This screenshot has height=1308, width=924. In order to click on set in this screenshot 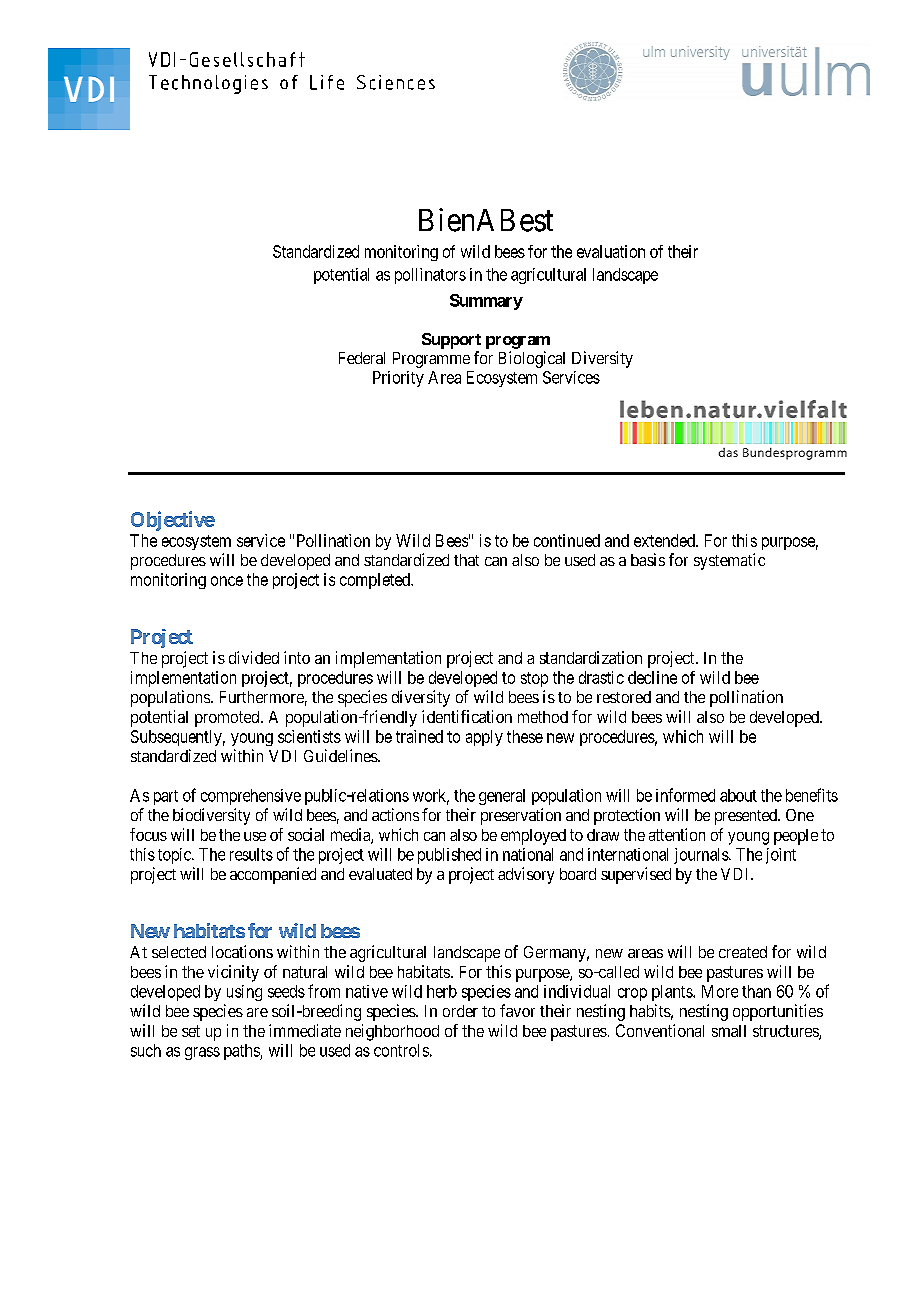, I will do `click(191, 1031)`.
